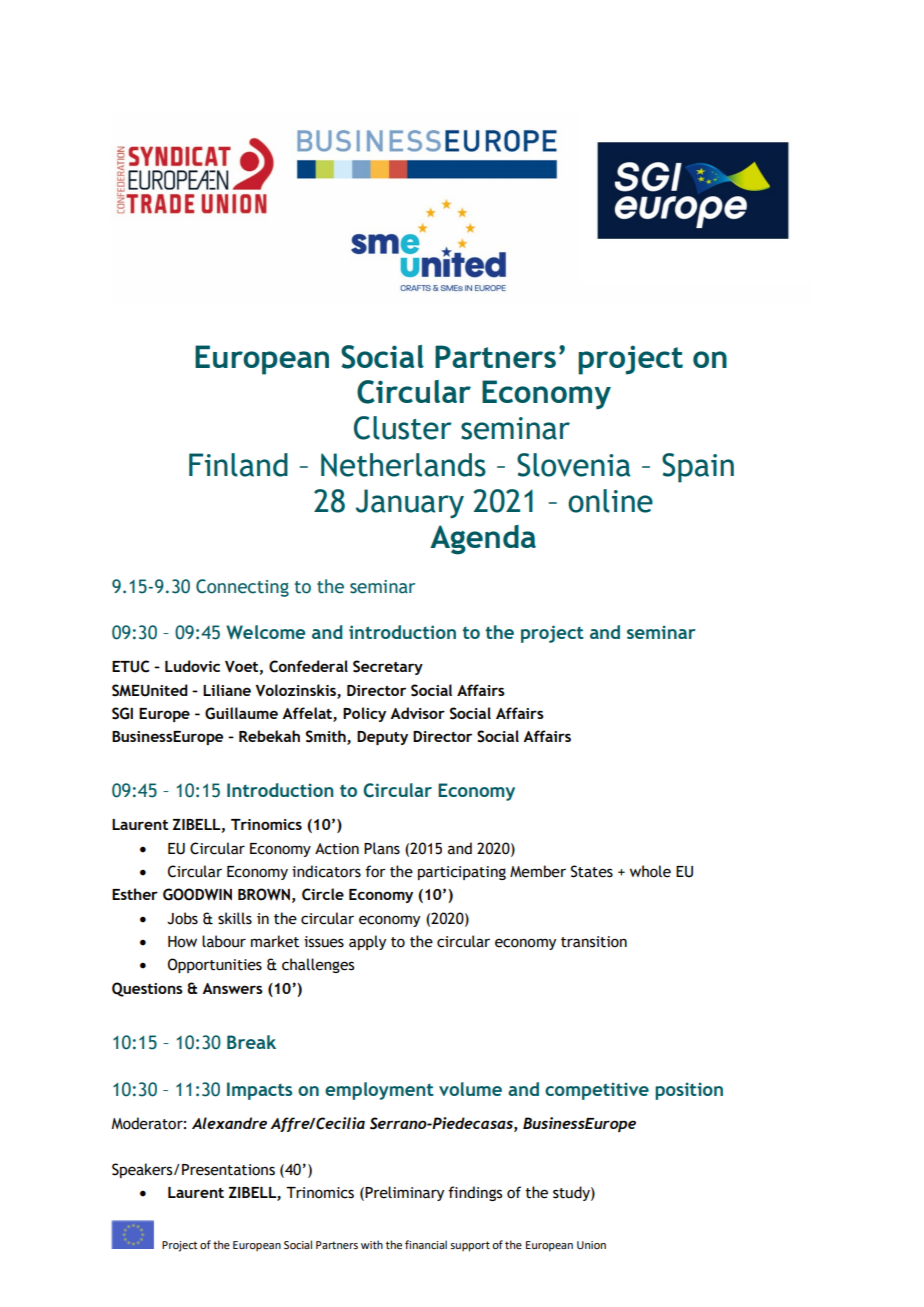 The image size is (924, 1307). I want to click on Finland, so click(238, 465).
